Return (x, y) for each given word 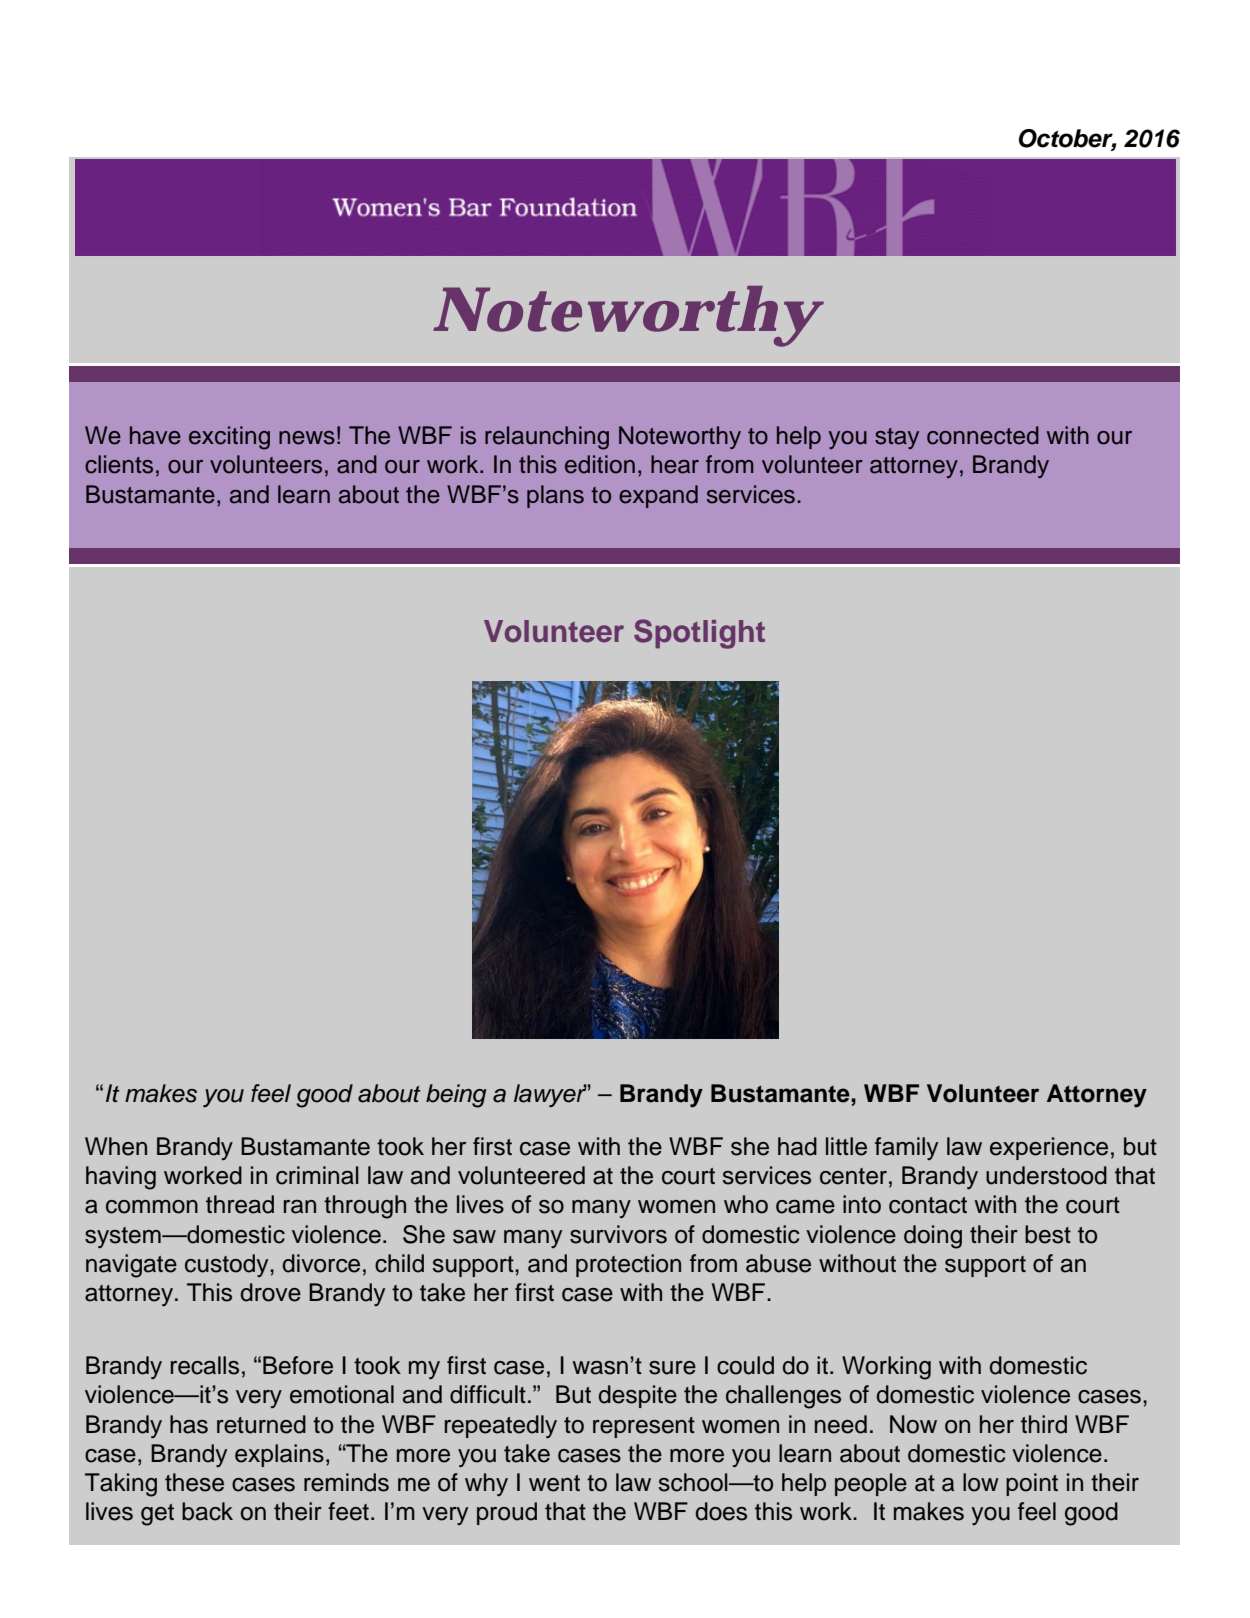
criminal (317, 1175)
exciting (229, 438)
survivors (618, 1234)
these (194, 1482)
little (846, 1146)
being (456, 1096)
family (906, 1148)
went (554, 1483)
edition (600, 464)
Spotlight (699, 634)
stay (897, 438)
